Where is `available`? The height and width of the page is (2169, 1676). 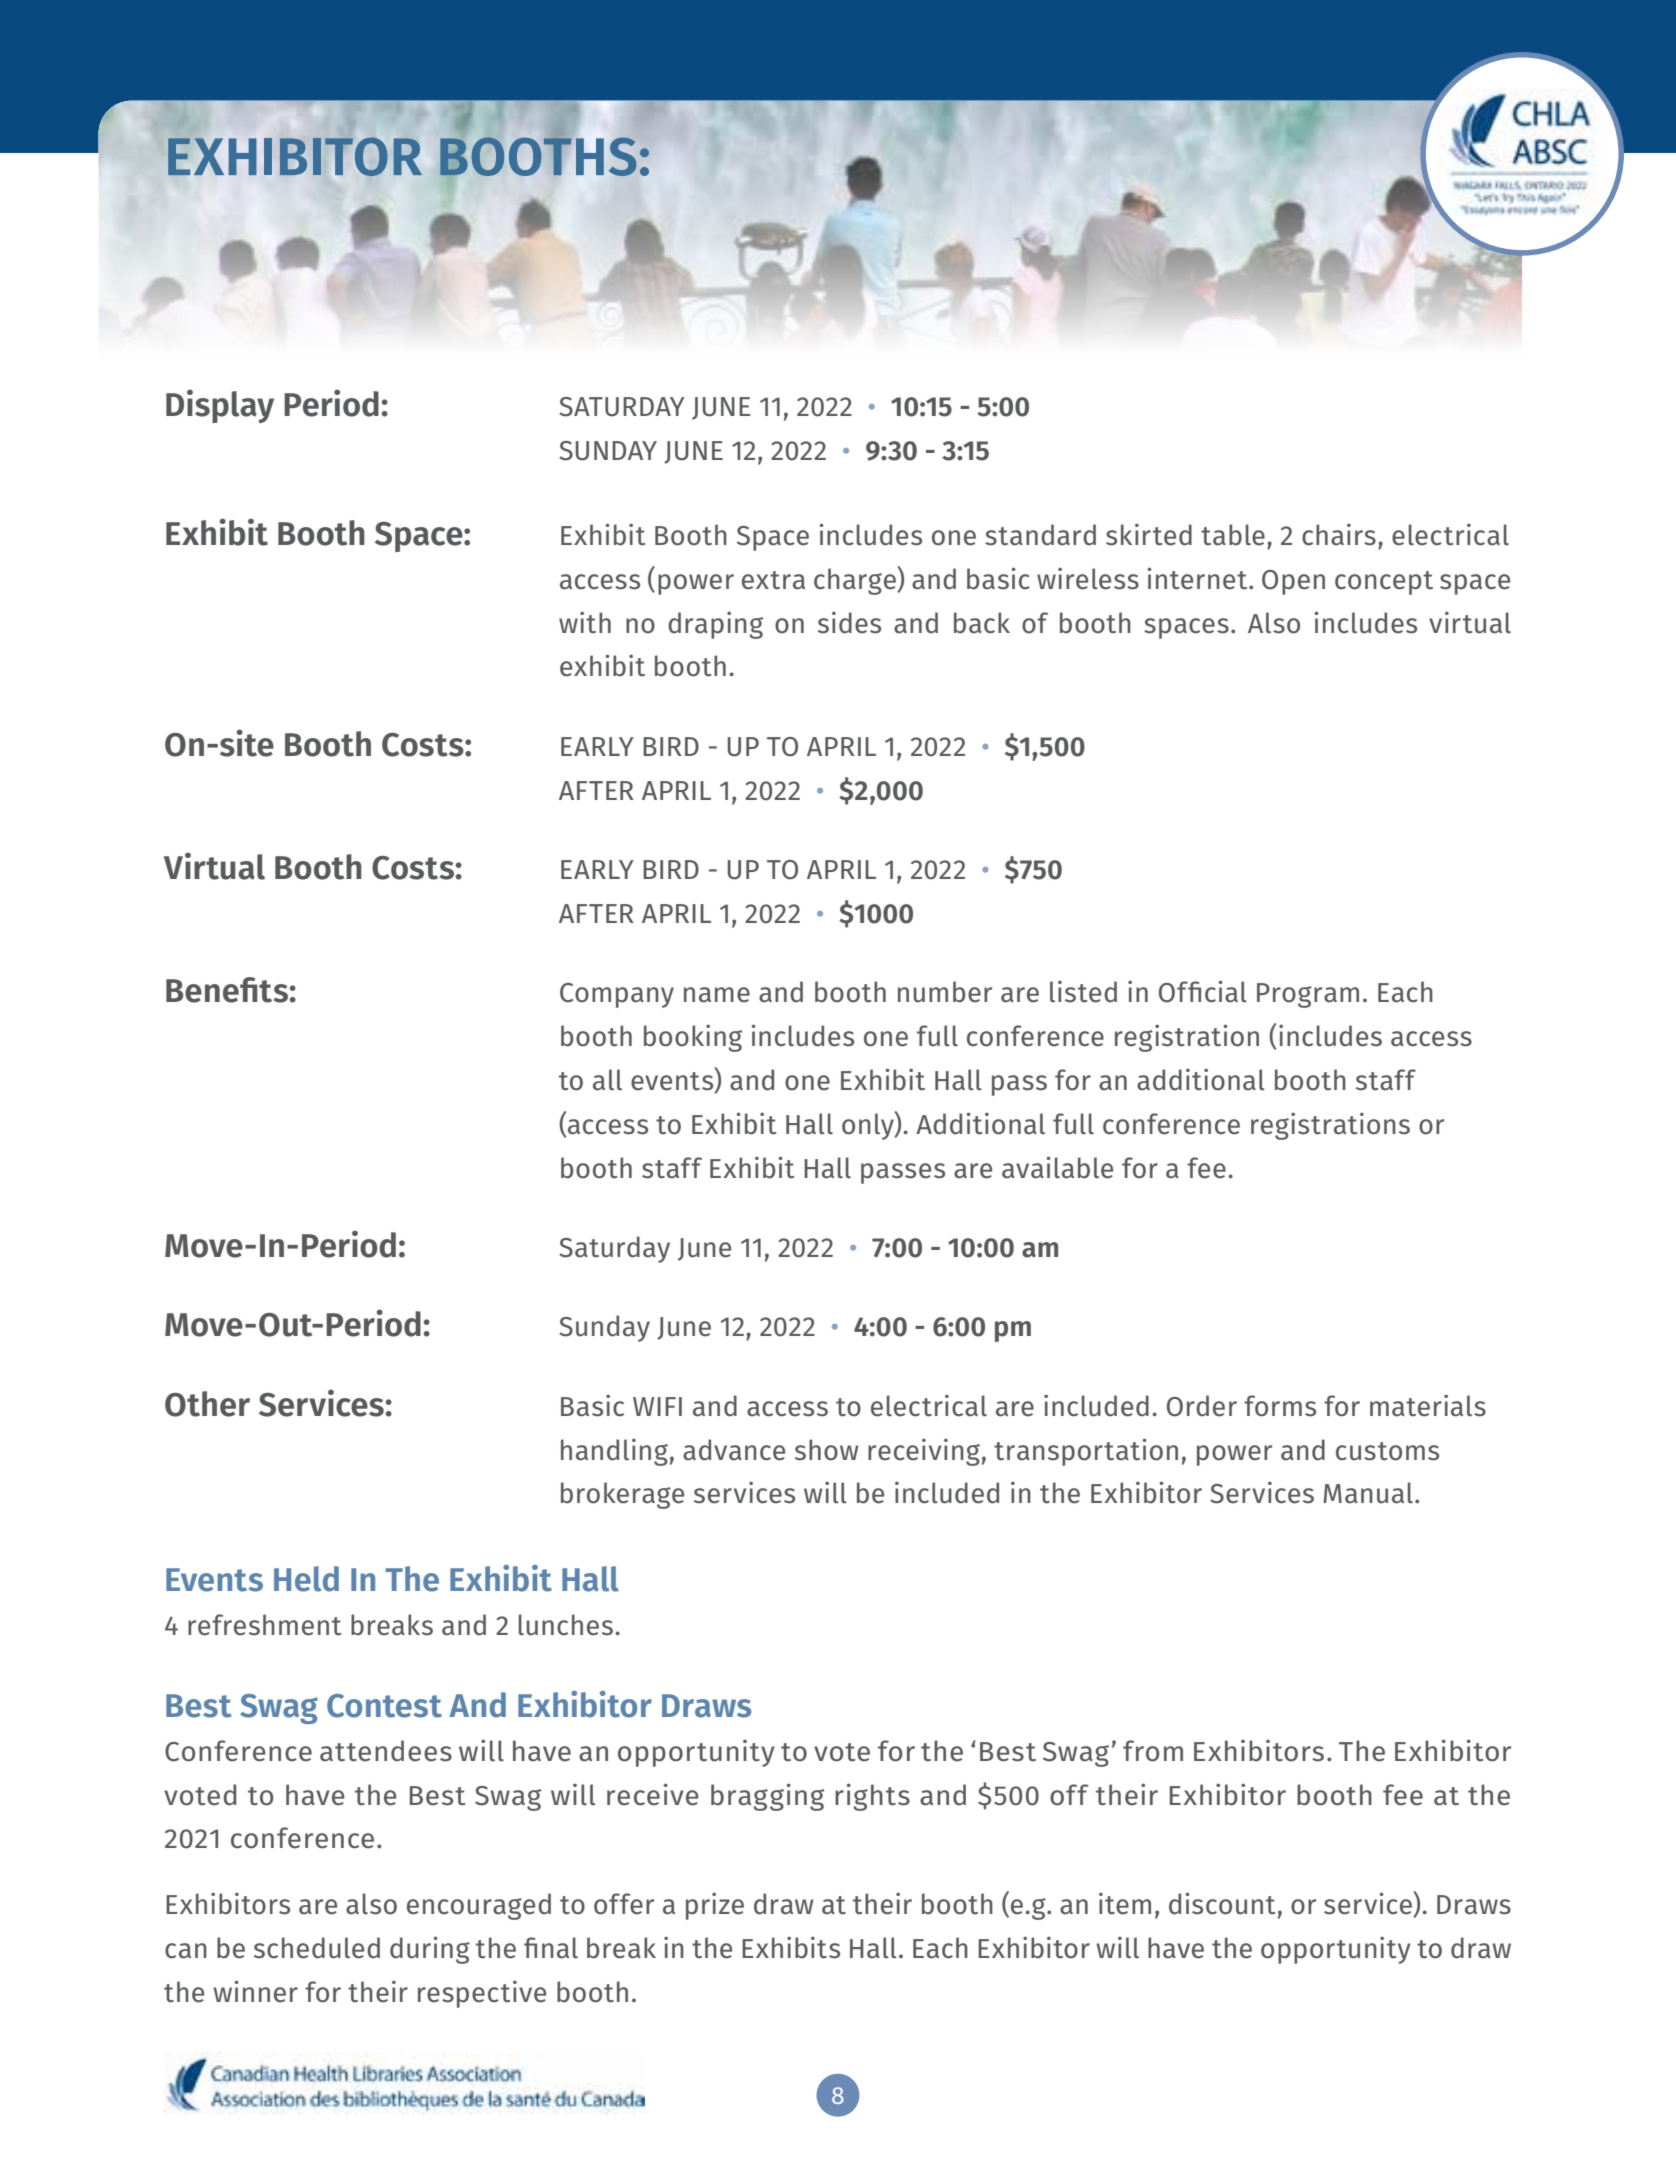
available is located at coordinates (1057, 1167).
